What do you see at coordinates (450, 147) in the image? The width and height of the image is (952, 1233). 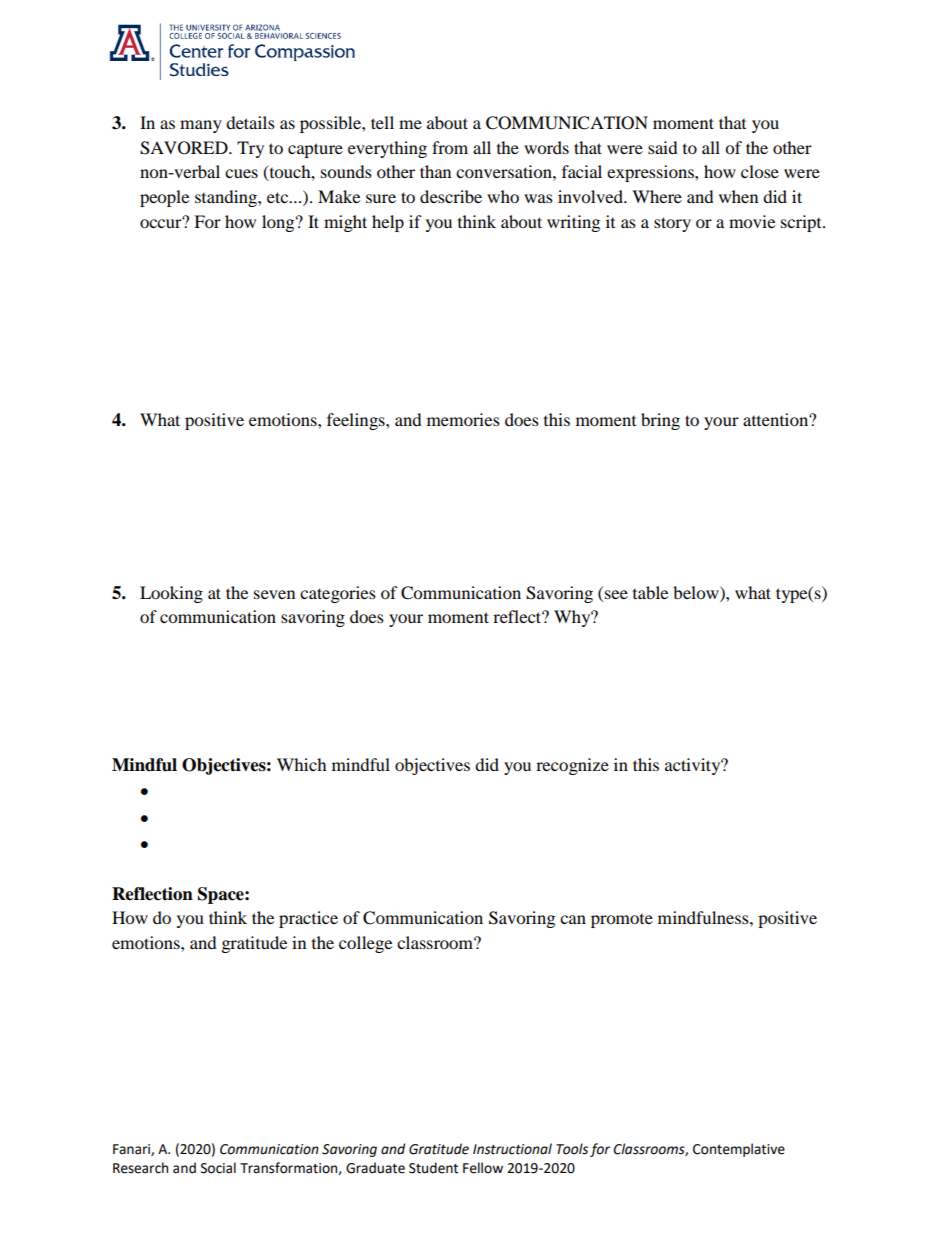 I see `from` at bounding box center [450, 147].
